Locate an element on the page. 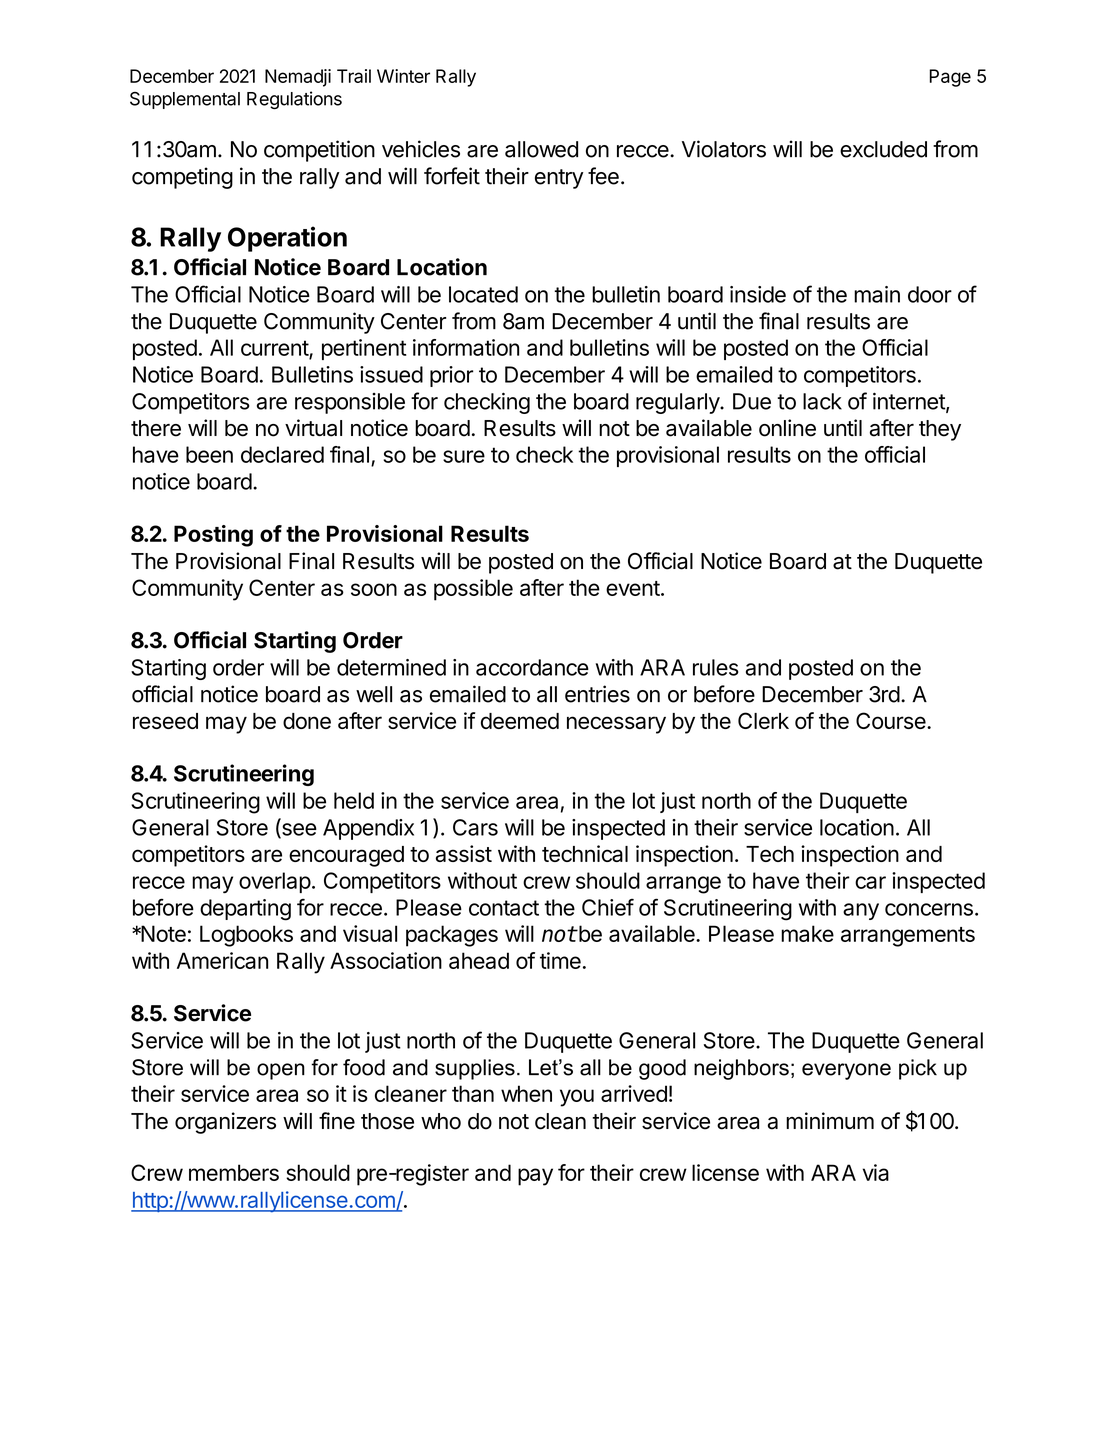  Regulations is located at coordinates (294, 100).
